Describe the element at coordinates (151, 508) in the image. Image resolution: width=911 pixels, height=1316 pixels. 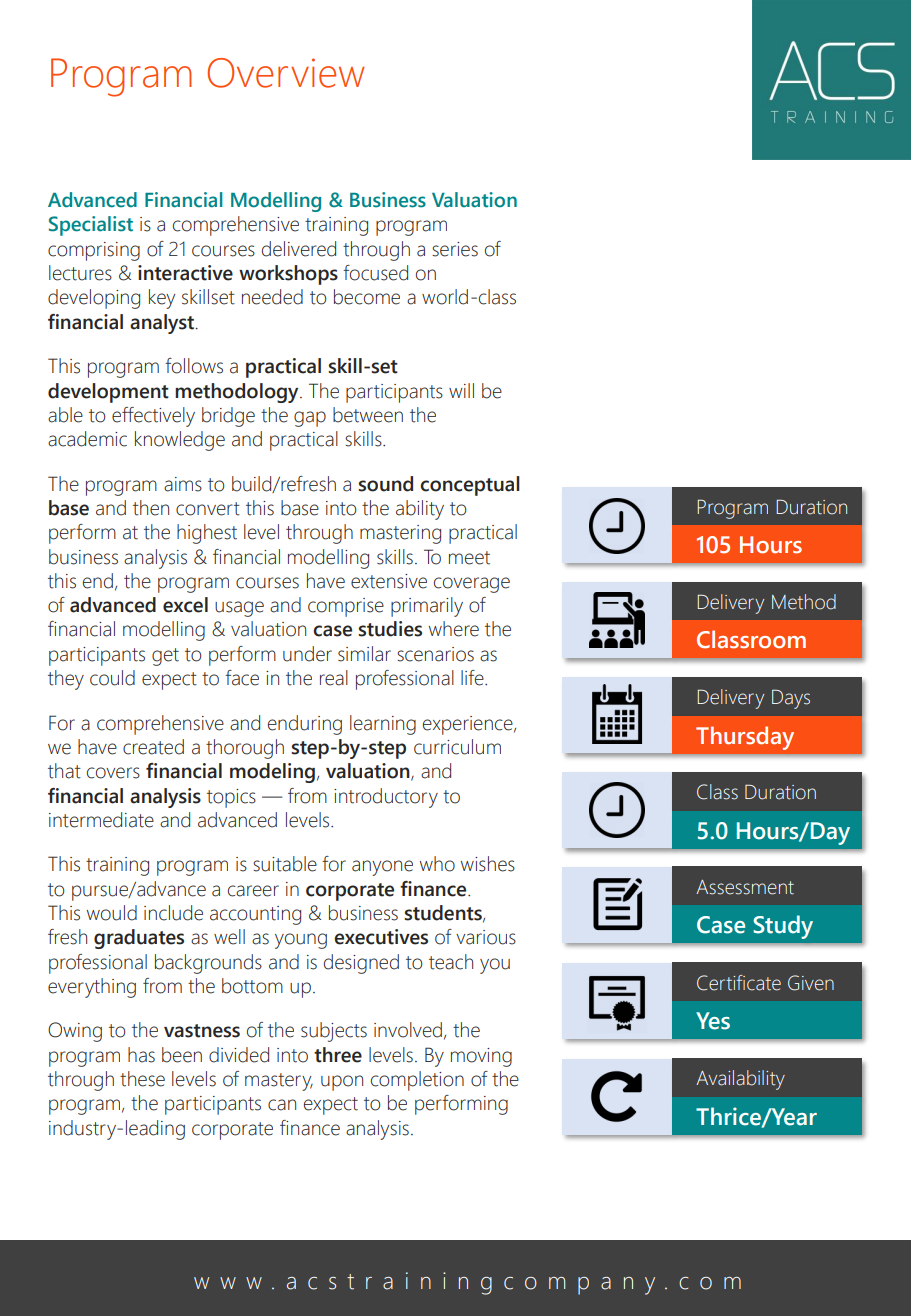
I see `then` at that location.
